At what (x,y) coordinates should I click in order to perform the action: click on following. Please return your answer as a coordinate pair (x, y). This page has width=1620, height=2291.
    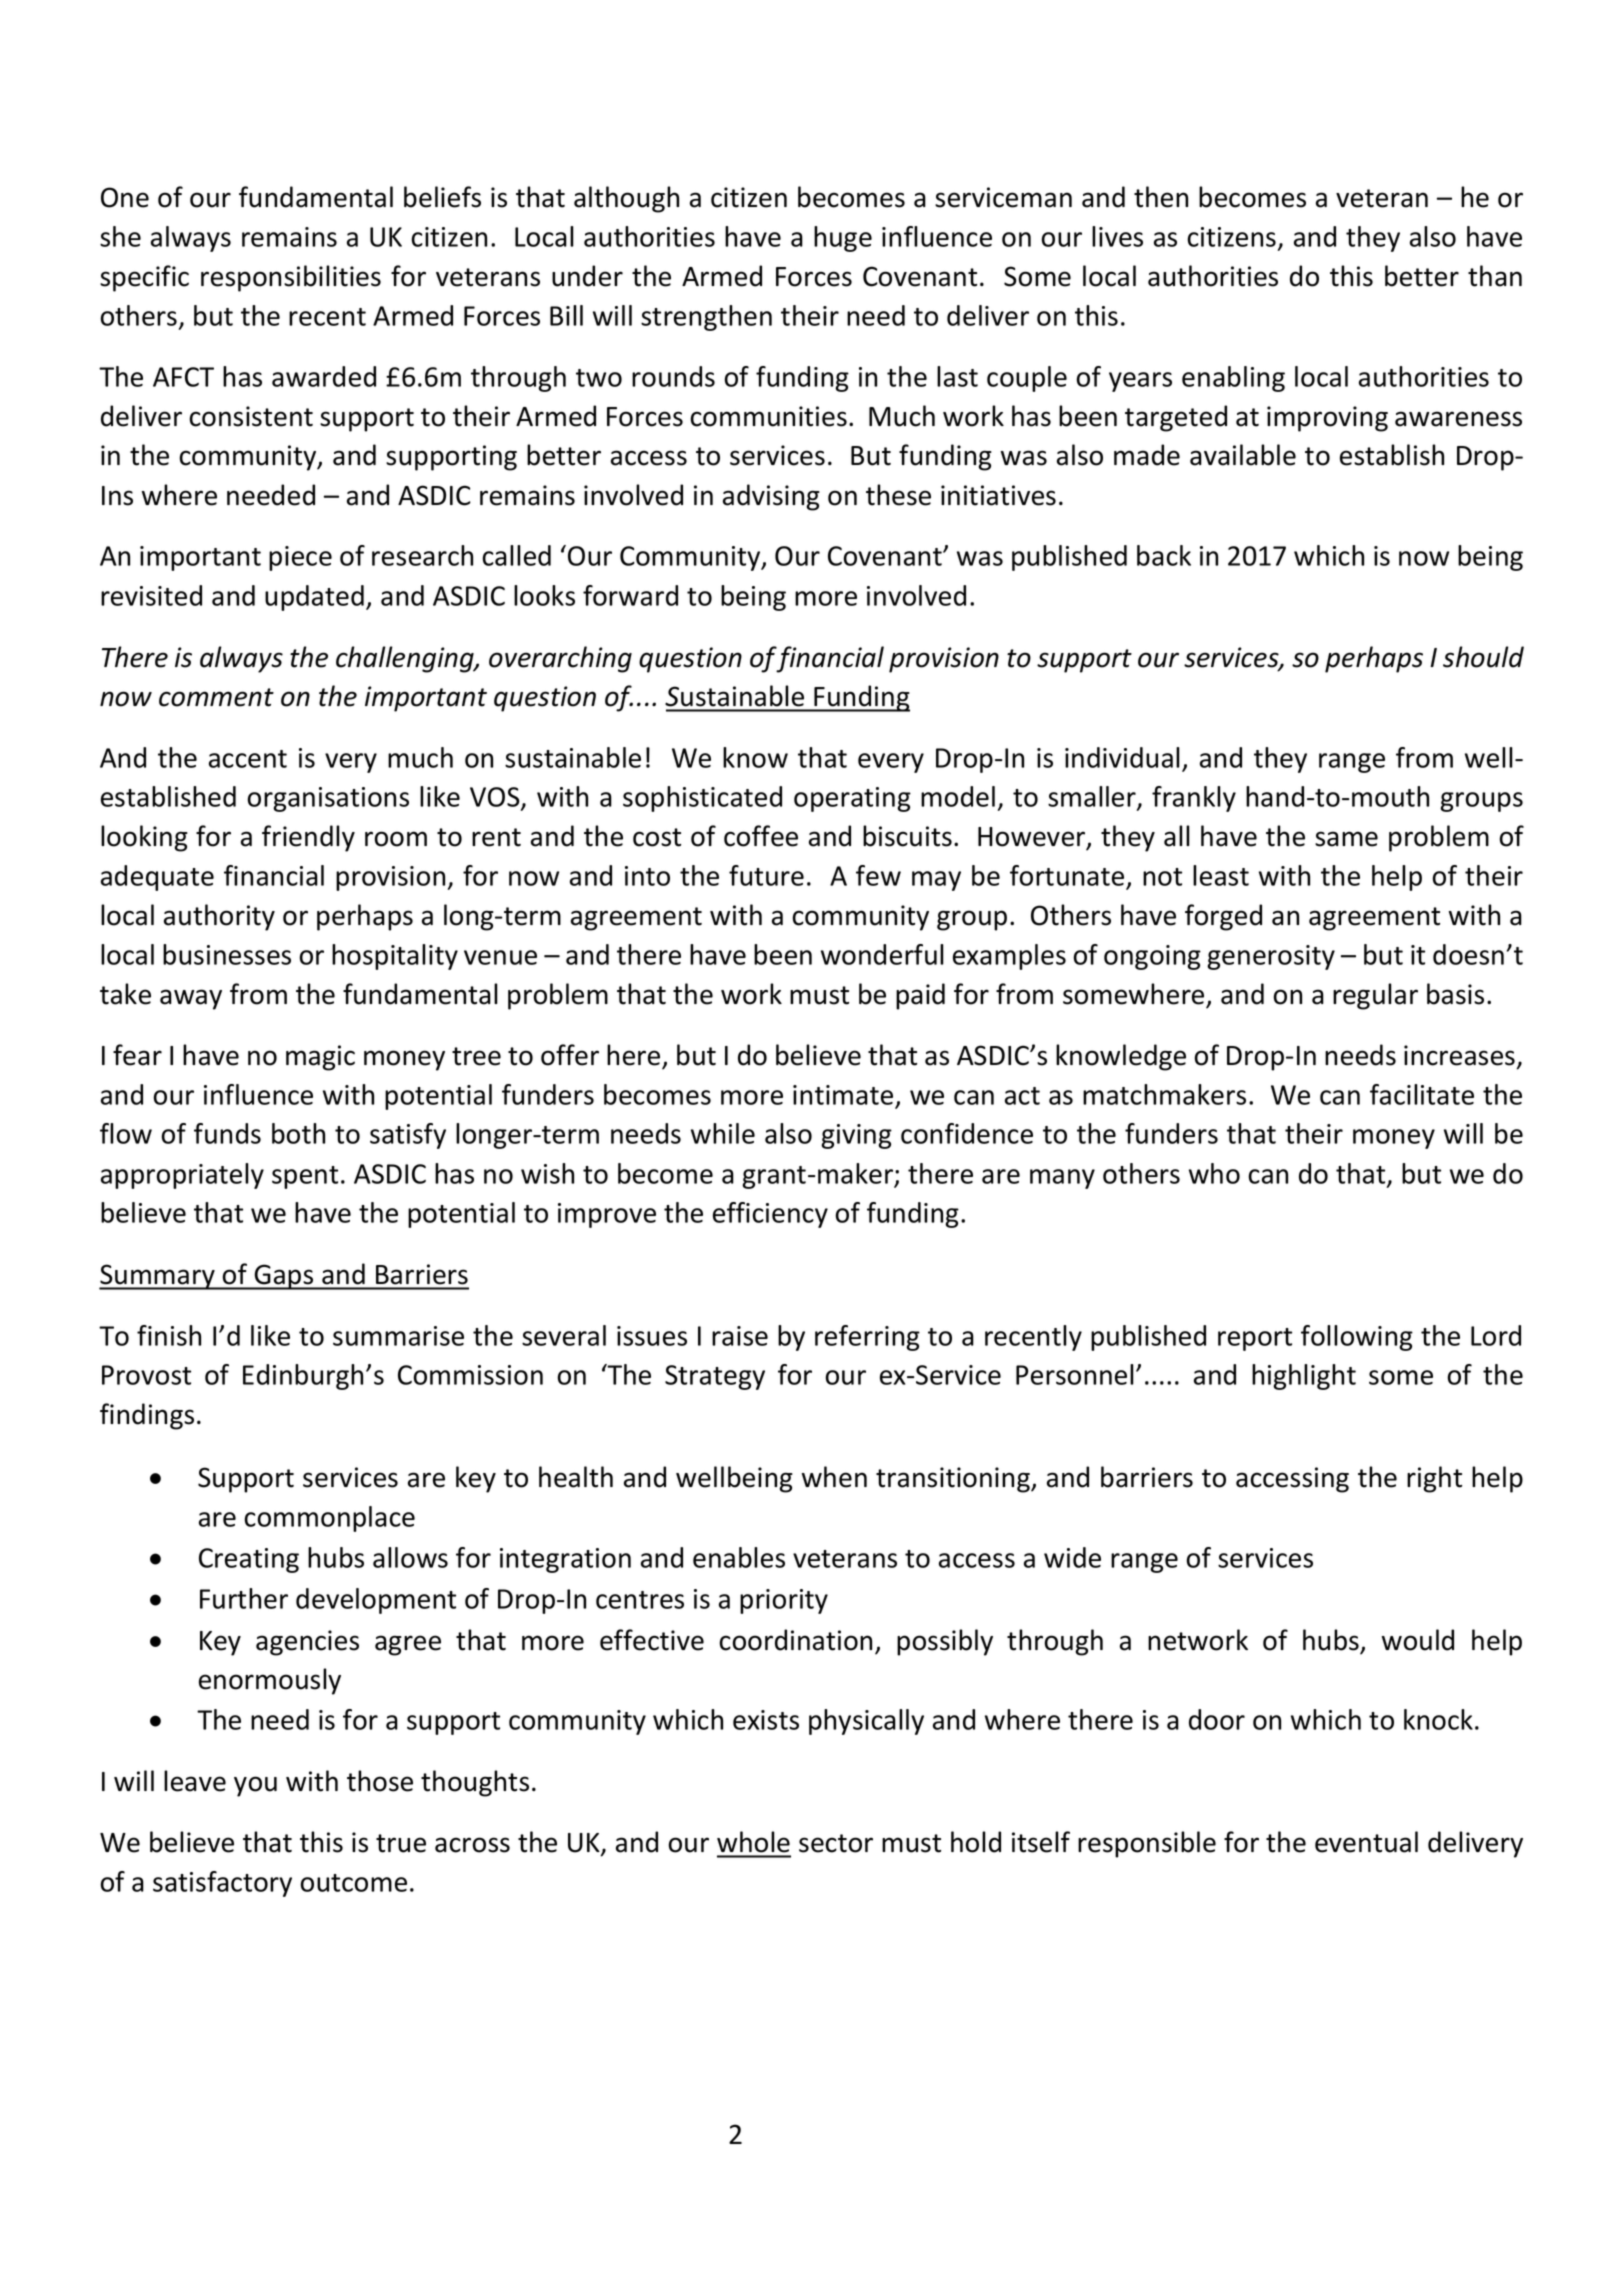
    Looking at the image, I should click on (1357, 1338).
